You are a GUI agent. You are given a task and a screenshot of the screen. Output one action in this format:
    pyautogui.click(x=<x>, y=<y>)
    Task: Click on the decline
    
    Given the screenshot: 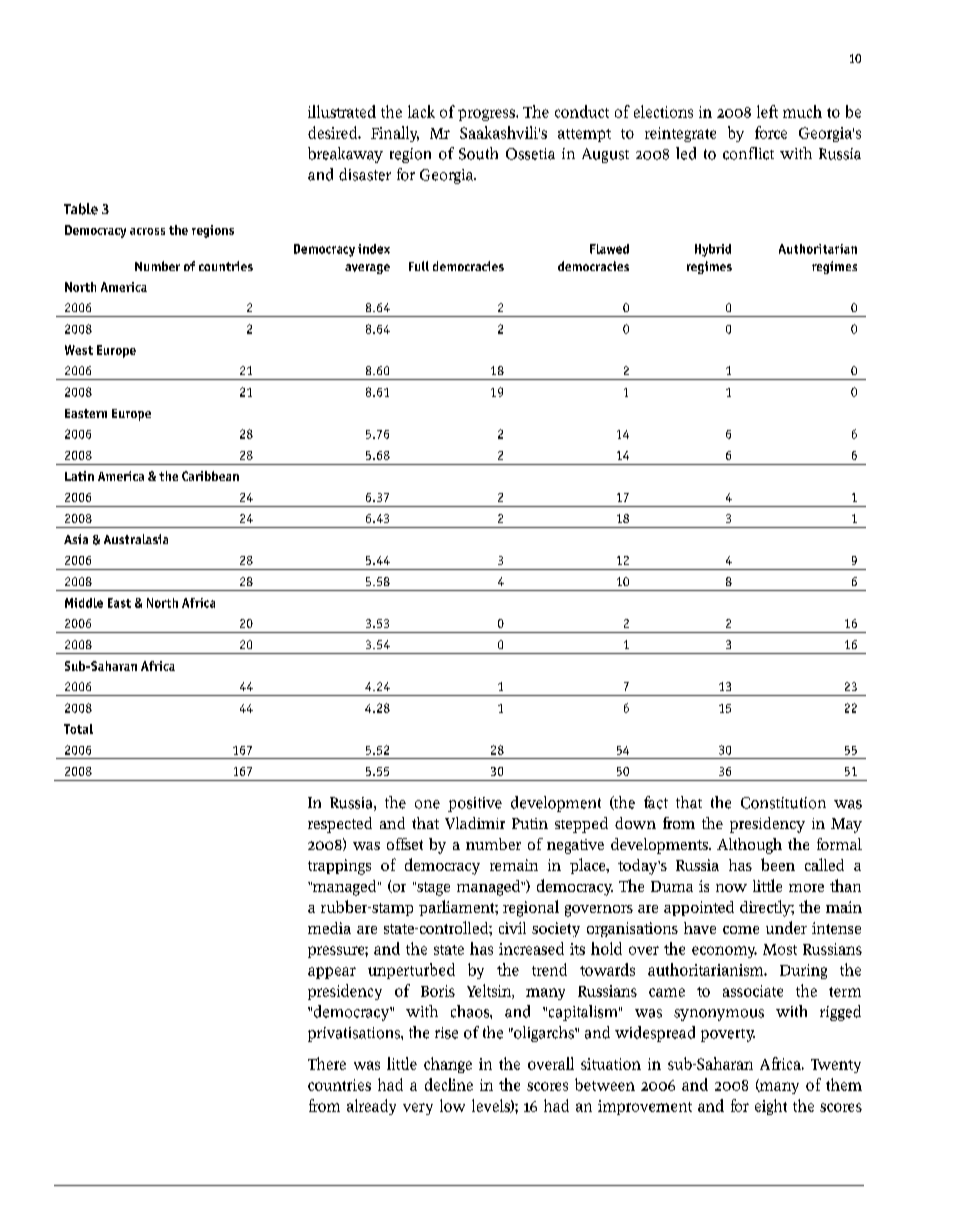 What is the action you would take?
    pyautogui.click(x=449, y=1084)
